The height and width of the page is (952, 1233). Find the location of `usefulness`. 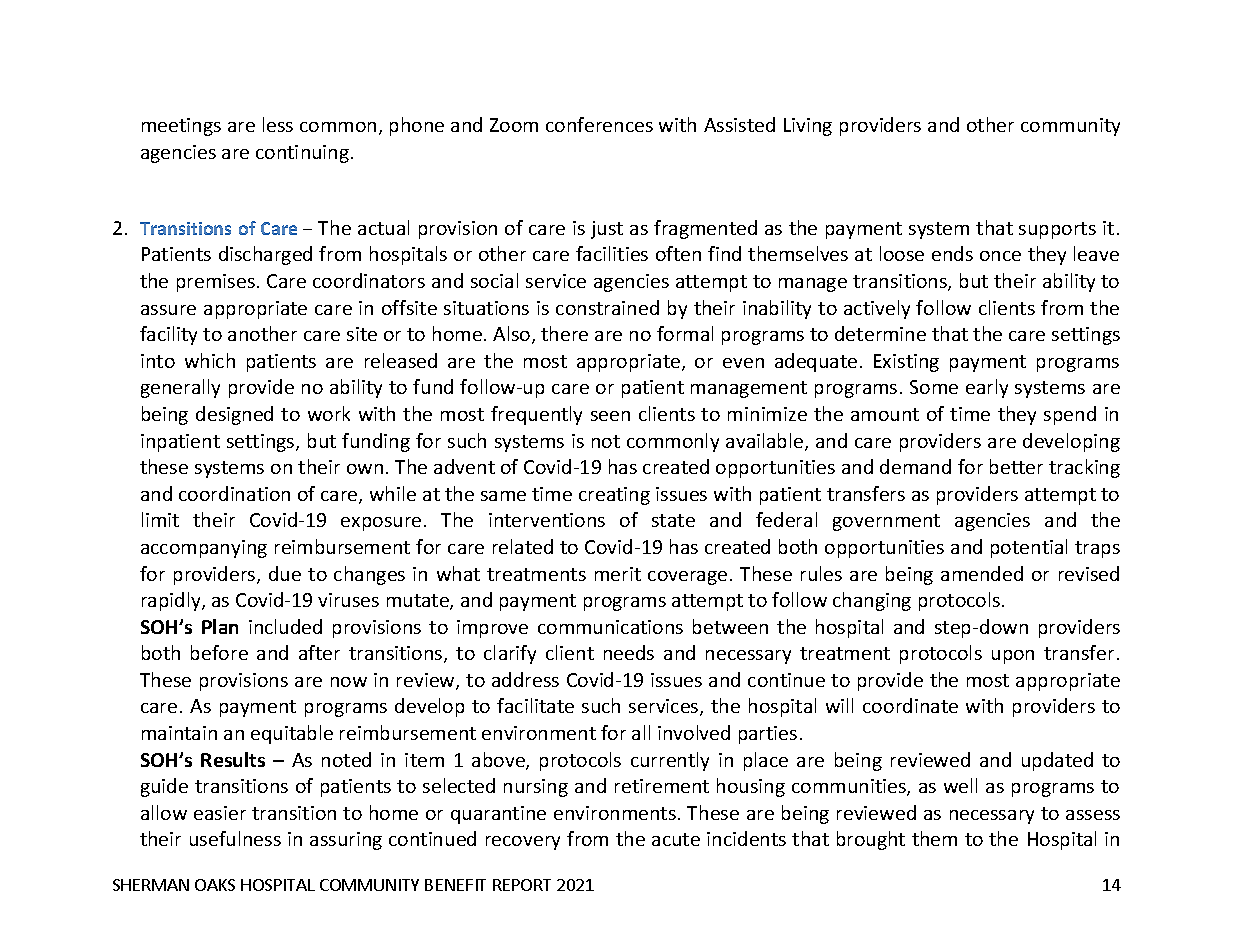

usefulness is located at coordinates (235, 838).
